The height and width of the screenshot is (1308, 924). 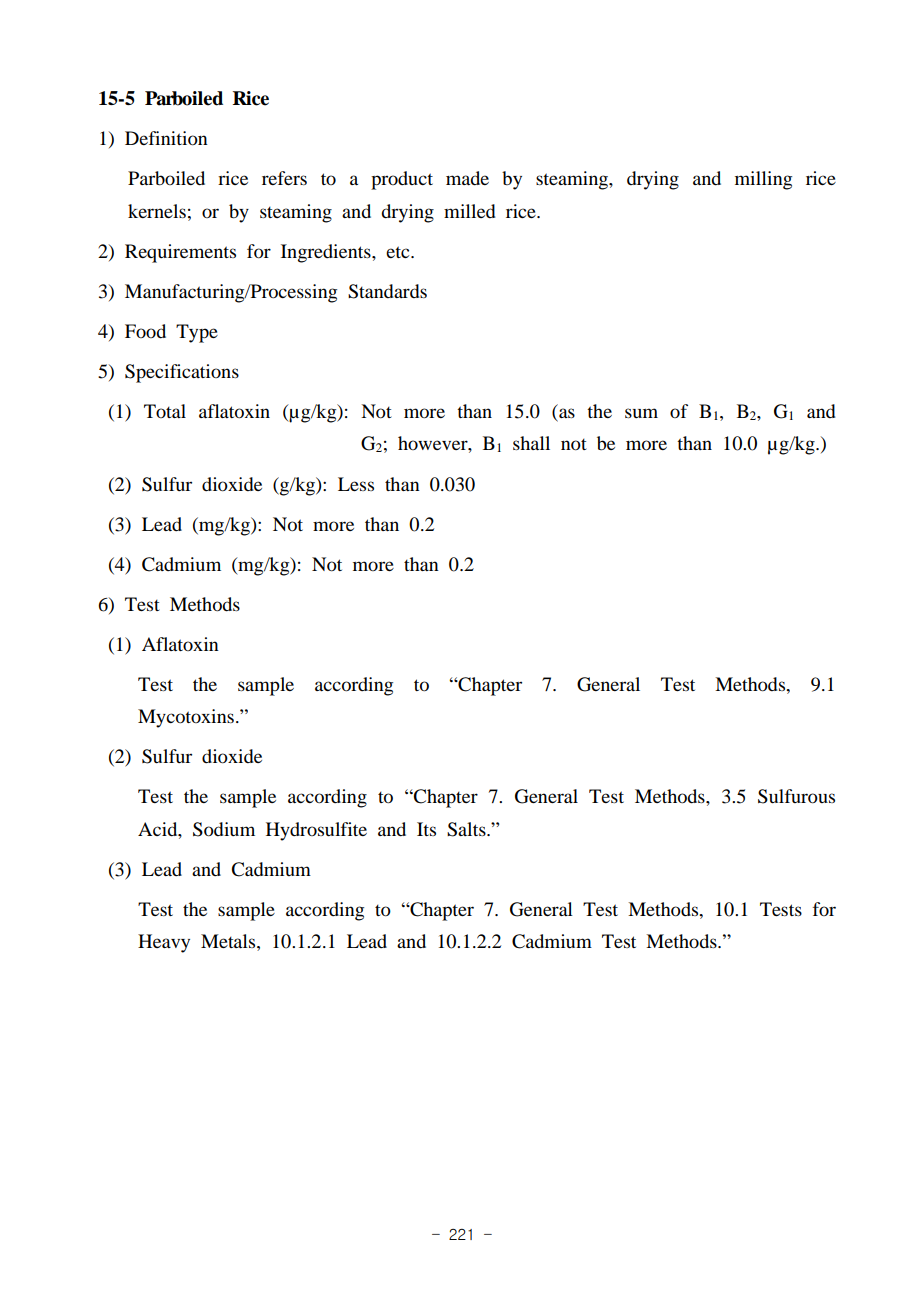 I want to click on Heavy, so click(x=164, y=943).
